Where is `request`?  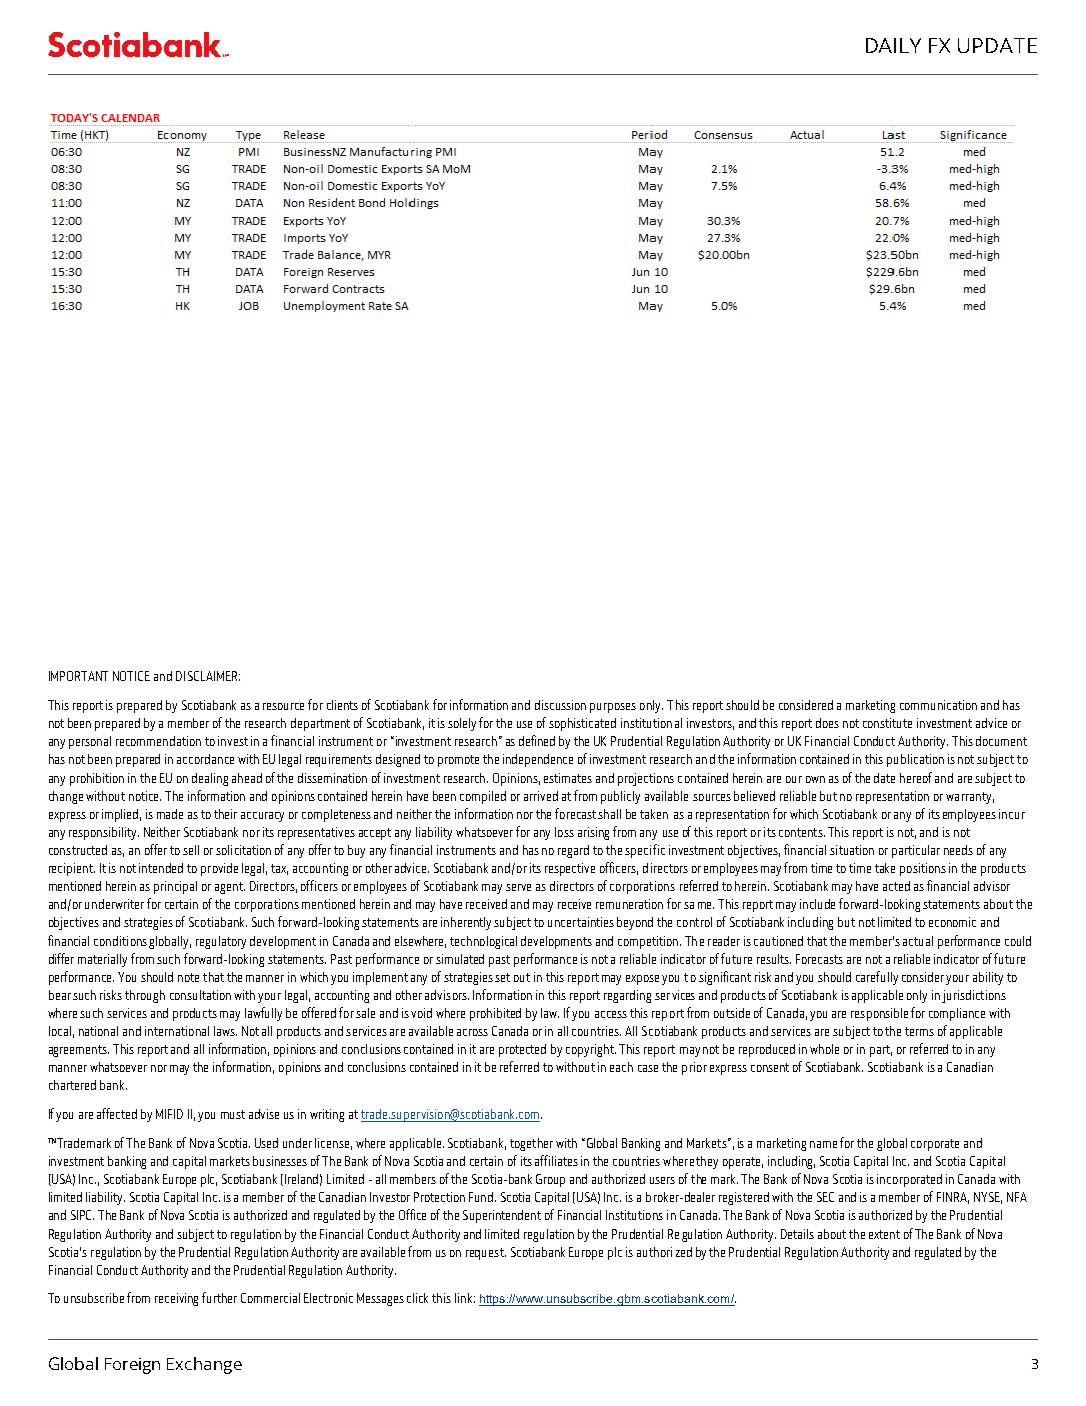 request is located at coordinates (486, 1254).
